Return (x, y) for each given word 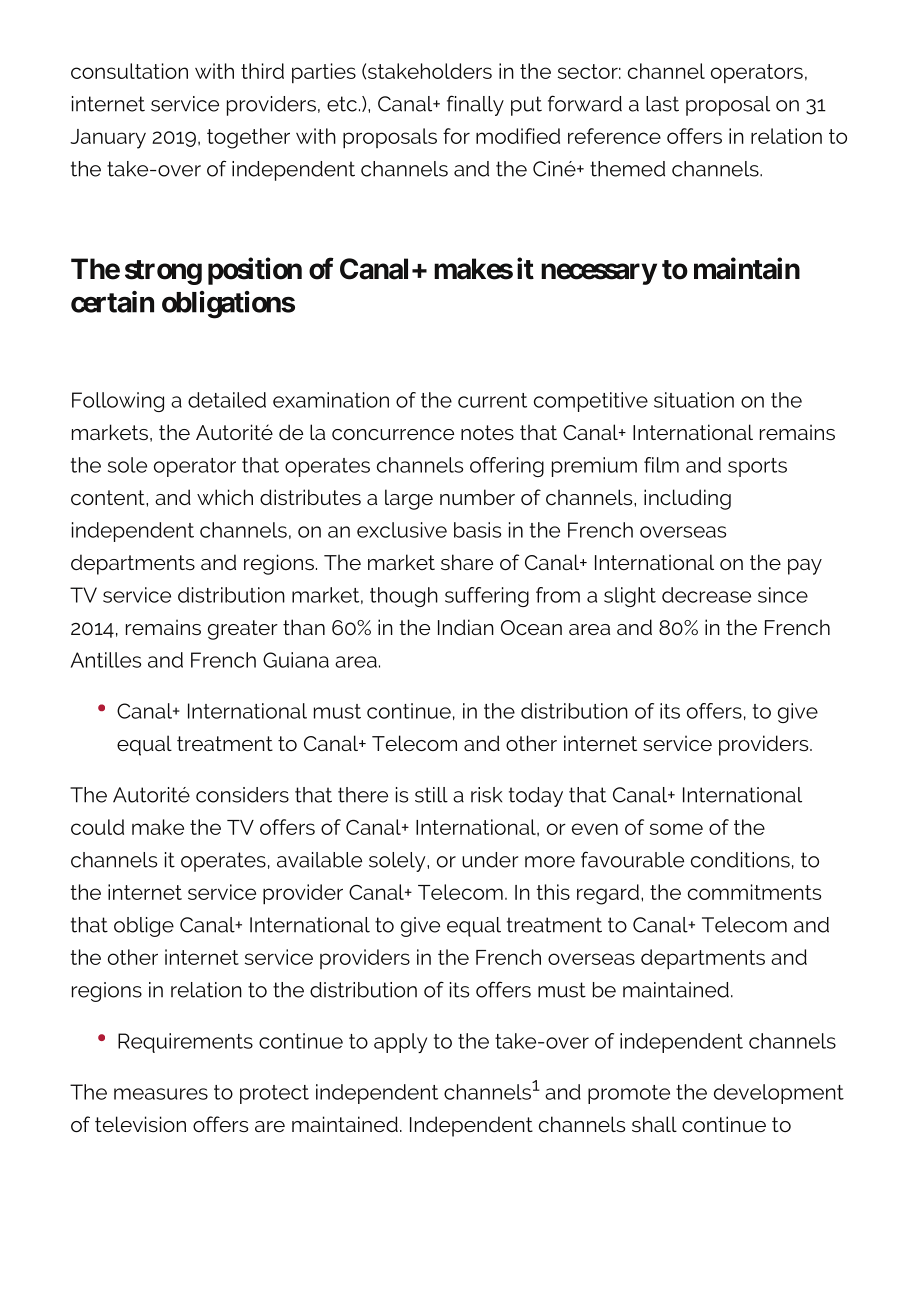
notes (487, 432)
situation (694, 400)
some (676, 829)
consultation (129, 71)
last (662, 104)
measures (161, 1094)
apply (400, 1043)
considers (242, 795)
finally (475, 105)
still (431, 795)
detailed (227, 400)
